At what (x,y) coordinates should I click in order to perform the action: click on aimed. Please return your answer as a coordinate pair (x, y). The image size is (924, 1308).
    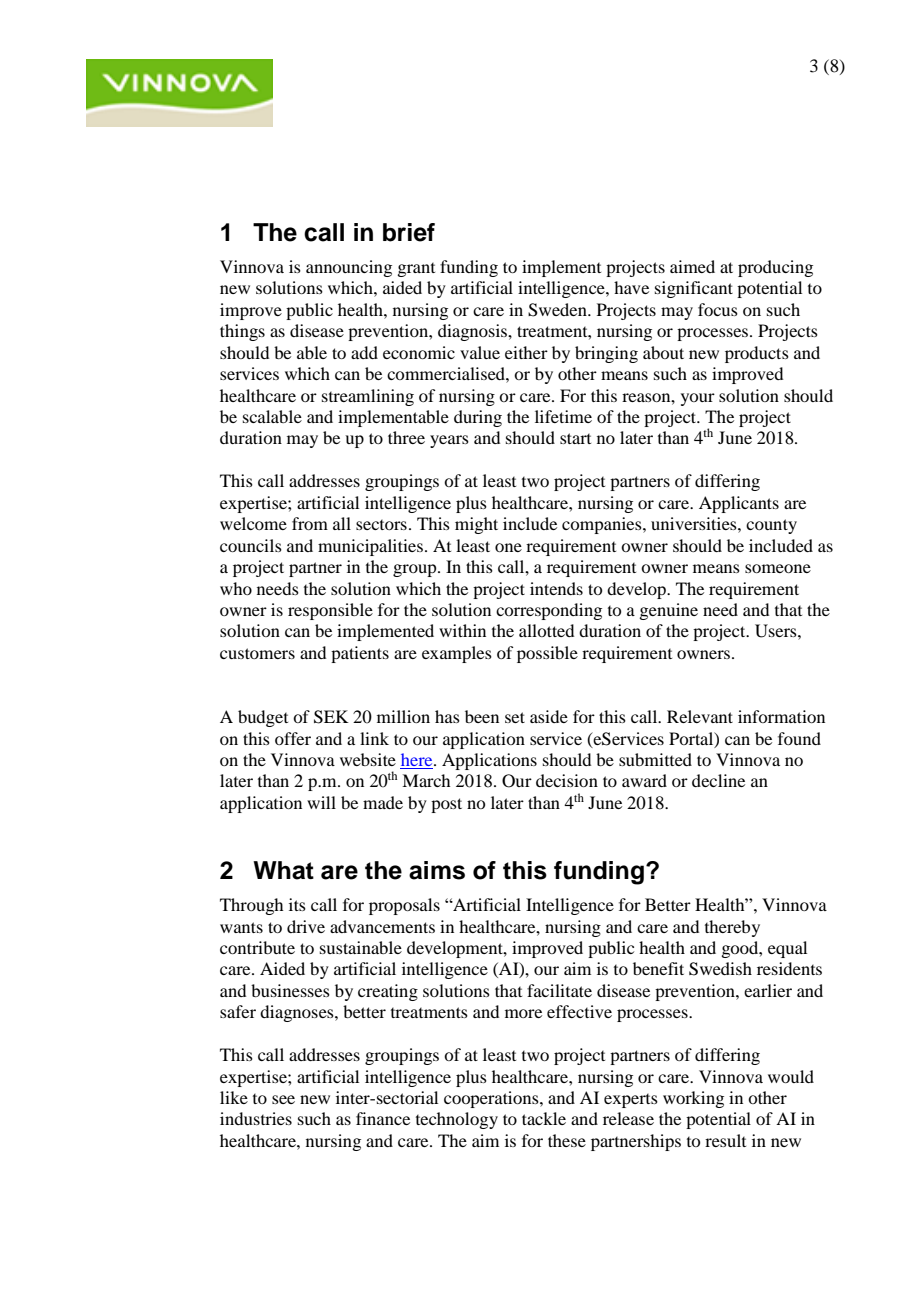
    Looking at the image, I should click on (692, 266).
